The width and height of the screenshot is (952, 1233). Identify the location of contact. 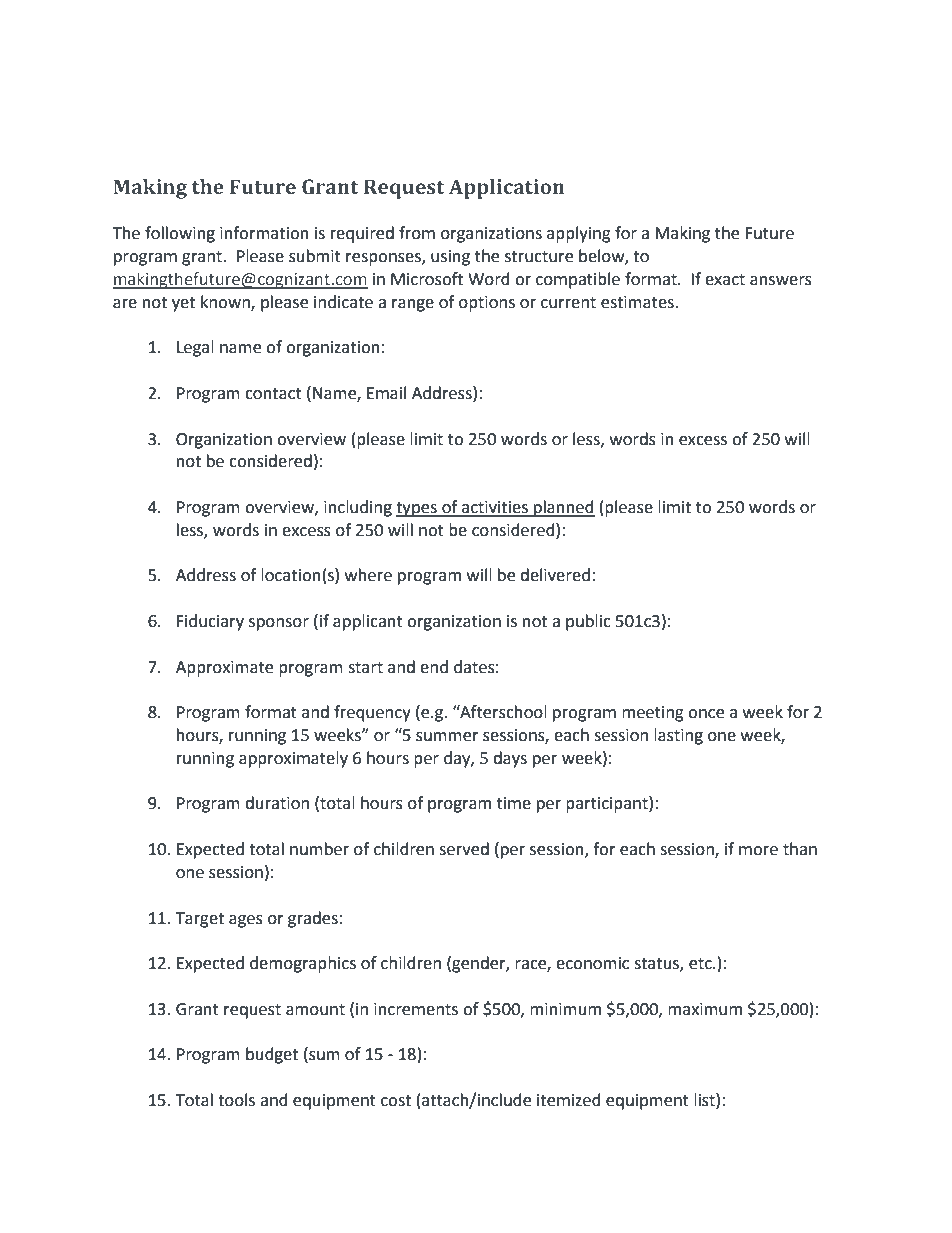
(273, 394).
